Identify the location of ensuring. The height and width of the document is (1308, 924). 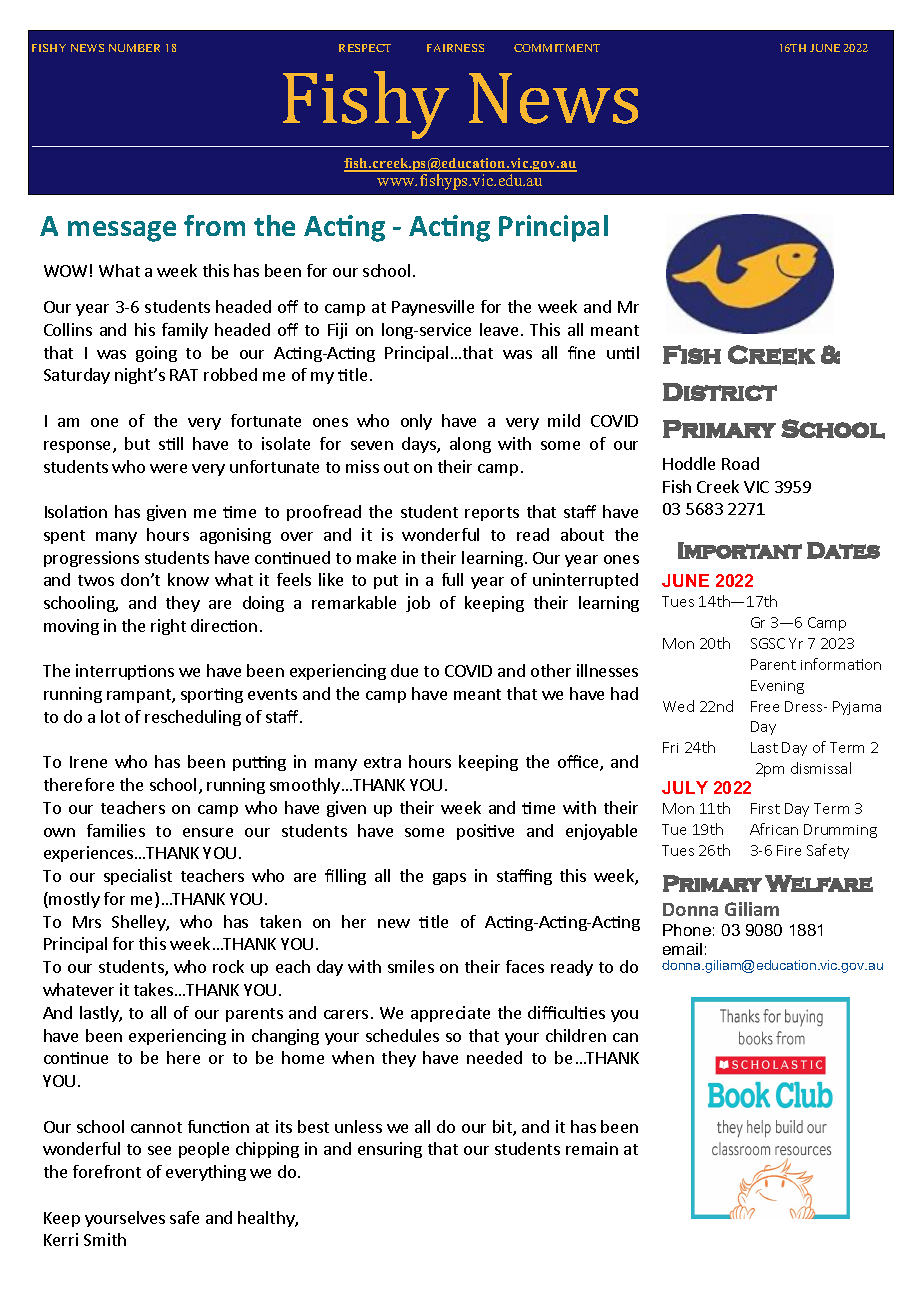
(390, 1150).
